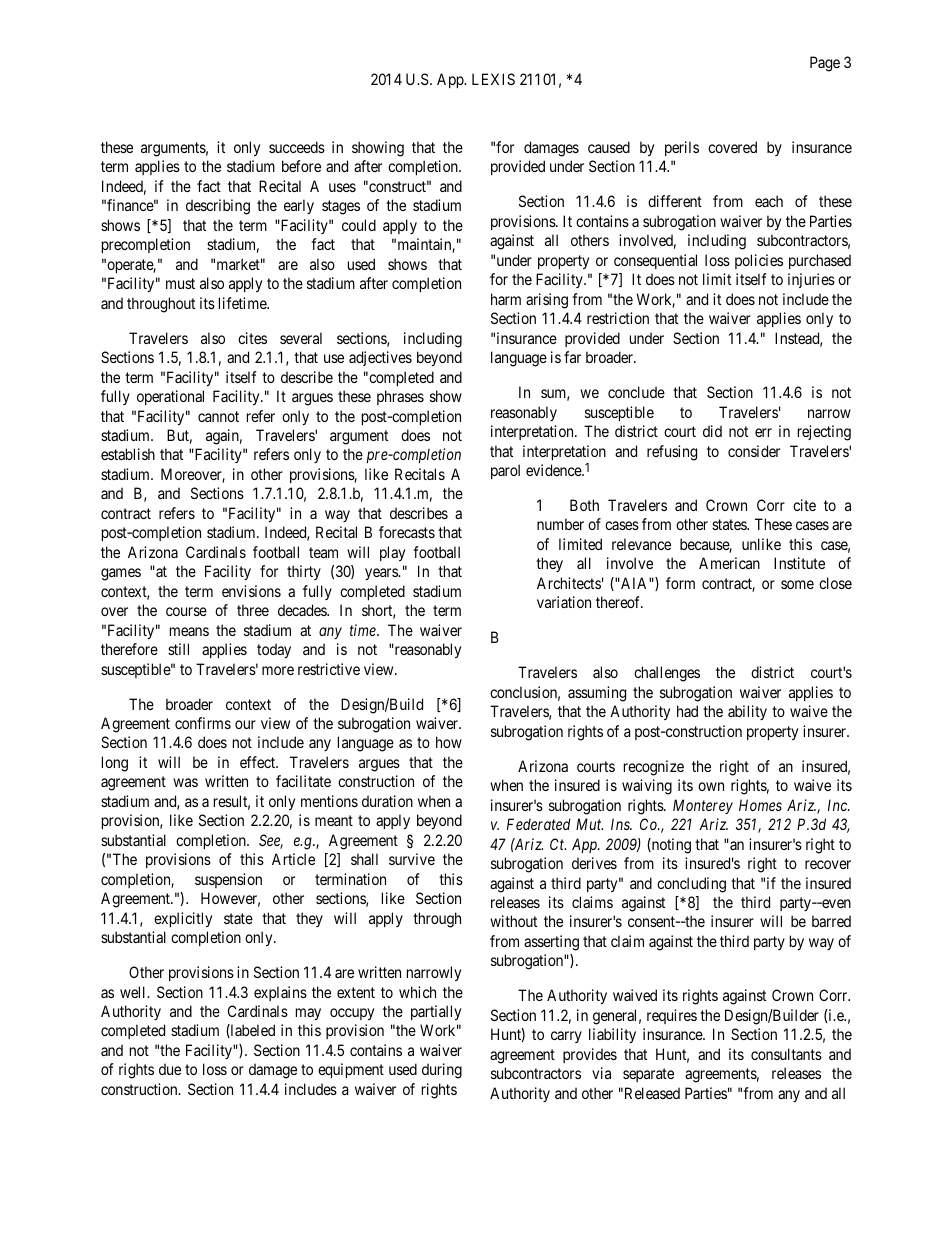  What do you see at coordinates (392, 553) in the screenshot?
I see `play` at bounding box center [392, 553].
